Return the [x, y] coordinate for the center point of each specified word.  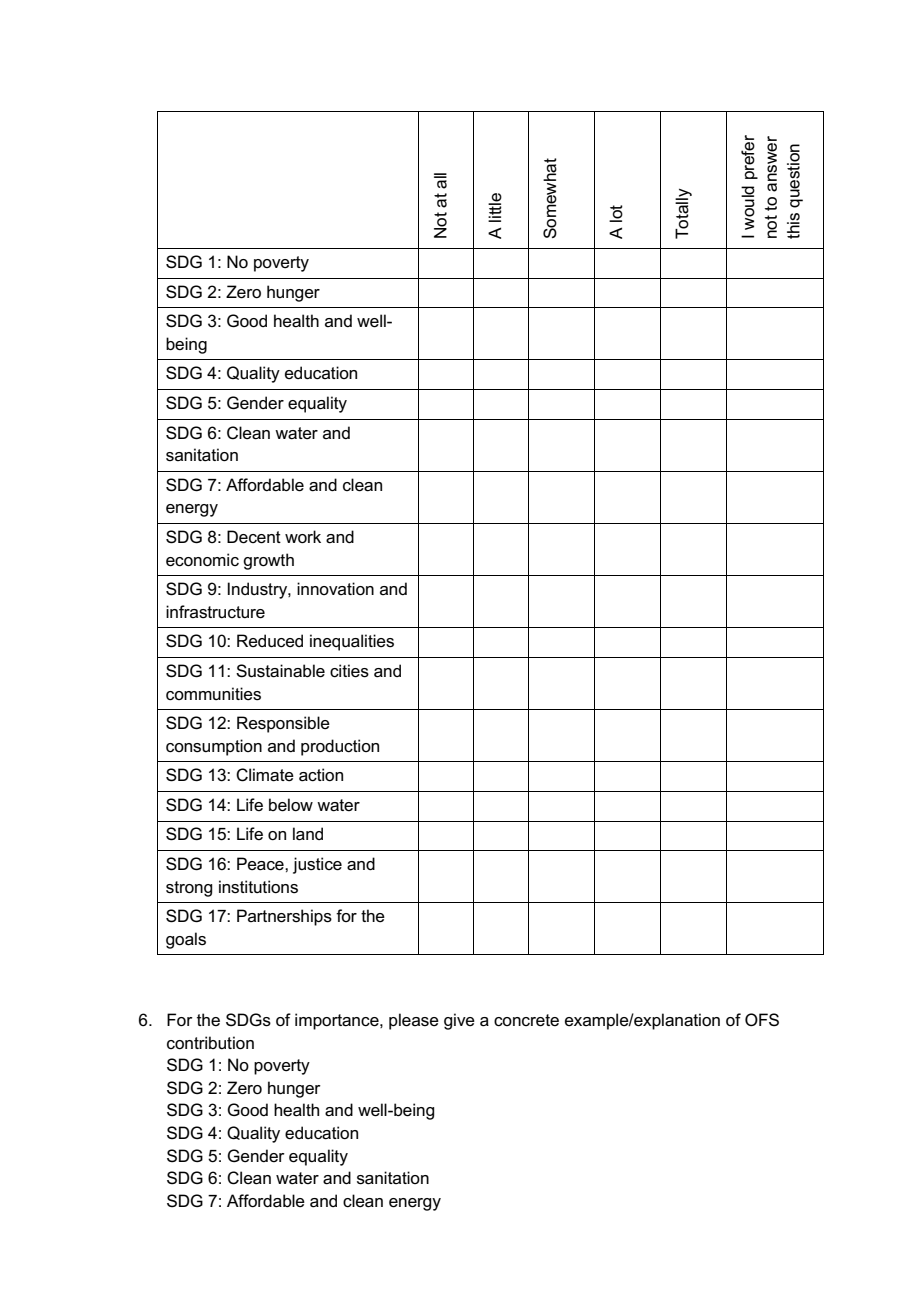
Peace [261, 864]
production [340, 747]
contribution [210, 1043]
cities [349, 671]
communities [213, 694]
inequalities [352, 642]
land [308, 834]
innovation [335, 588]
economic [202, 560]
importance [338, 1021]
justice [317, 865]
